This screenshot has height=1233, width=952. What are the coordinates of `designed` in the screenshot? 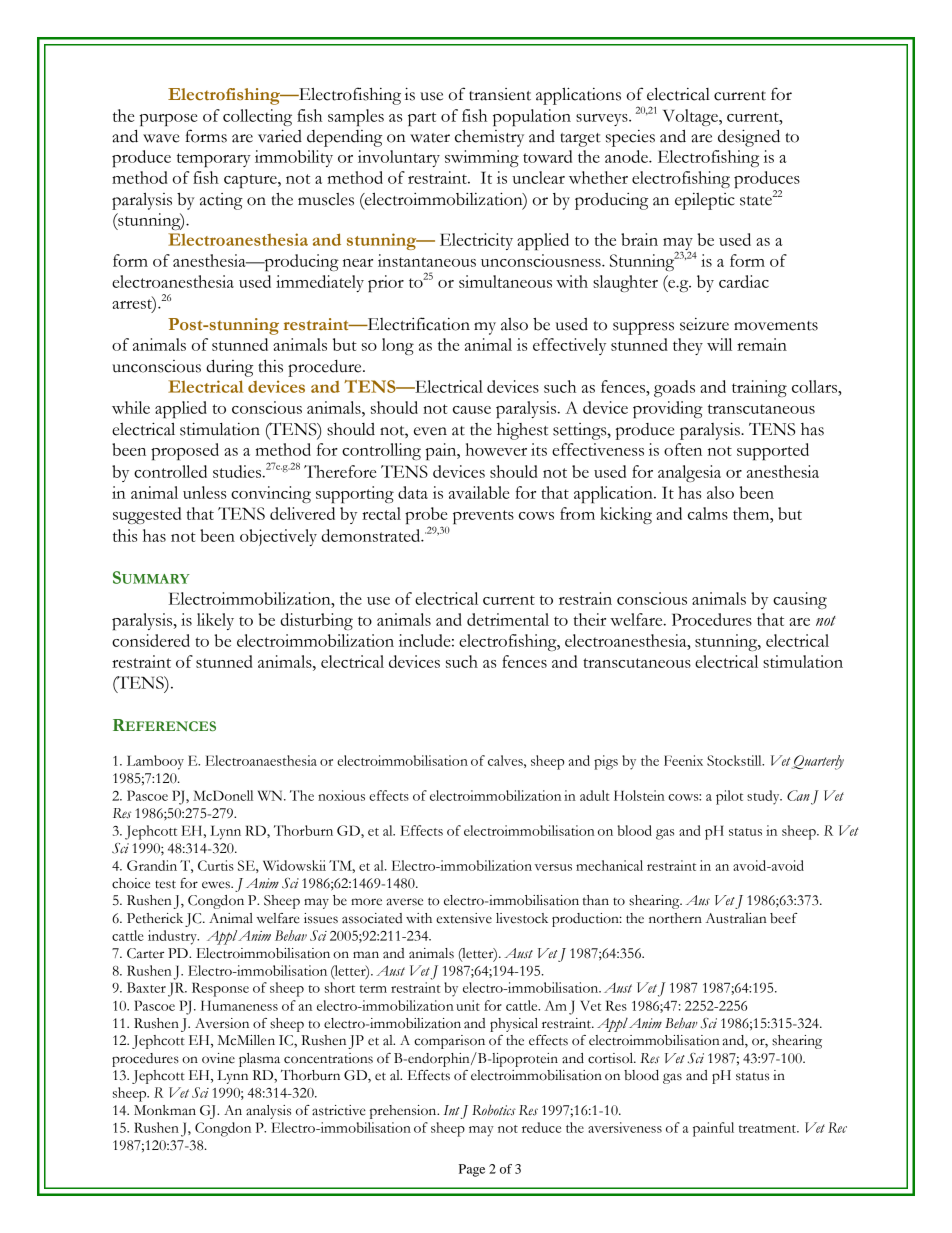 It's located at (749, 138).
